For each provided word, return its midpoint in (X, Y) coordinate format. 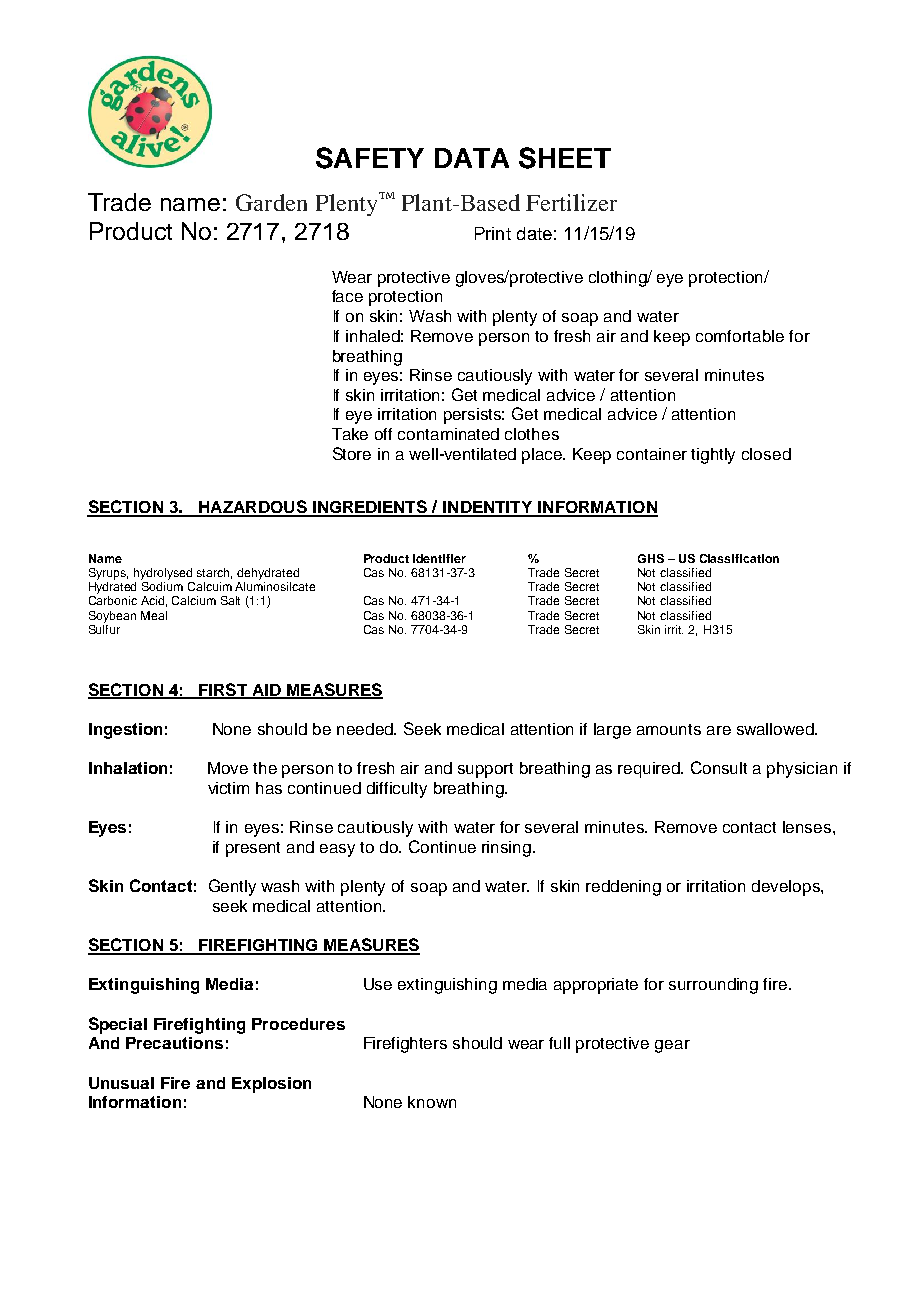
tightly (713, 456)
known (432, 1102)
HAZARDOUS (253, 508)
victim (228, 788)
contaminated (448, 434)
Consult (719, 767)
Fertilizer (571, 202)
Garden (271, 202)
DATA (472, 158)
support (485, 770)
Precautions (174, 1043)
